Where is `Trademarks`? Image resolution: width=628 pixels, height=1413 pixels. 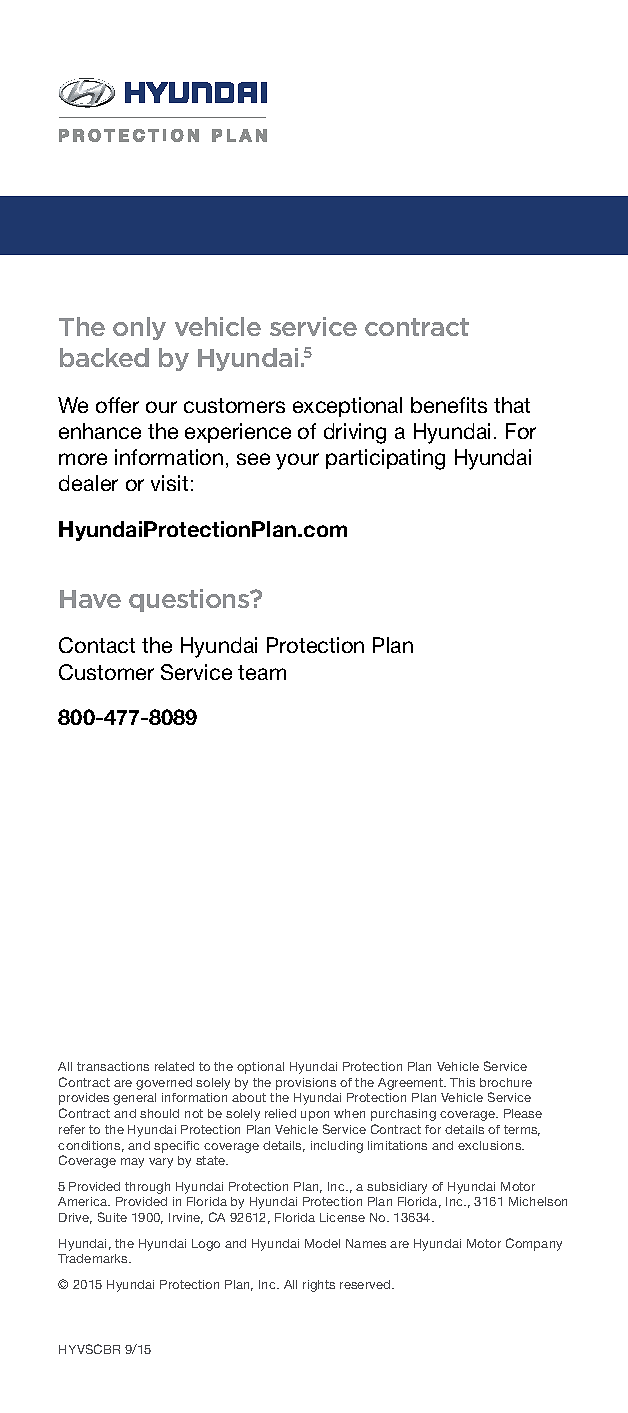 Trademarks is located at coordinates (94, 1258).
